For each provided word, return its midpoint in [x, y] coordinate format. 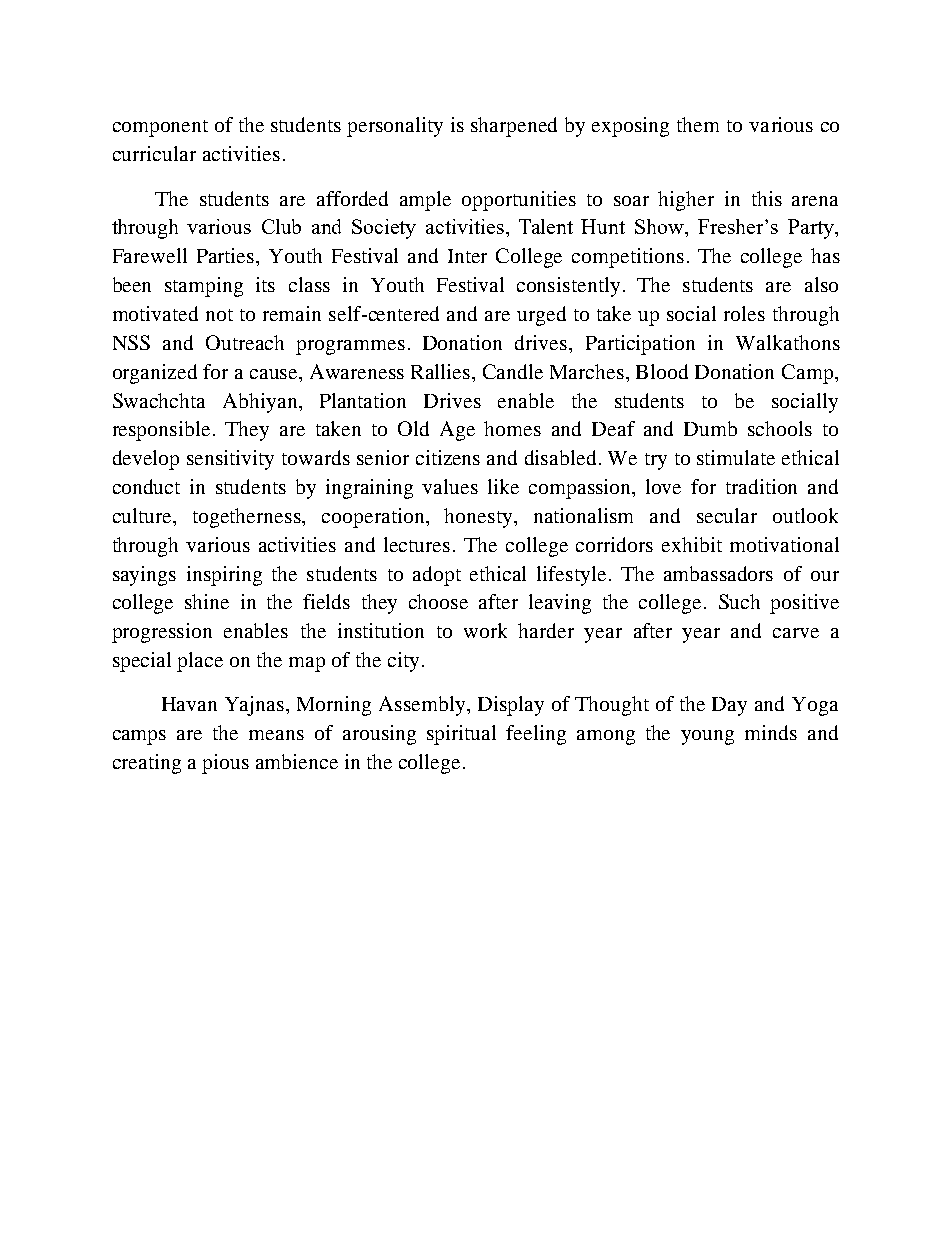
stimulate [736, 457]
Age [457, 431]
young [707, 737]
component [160, 128]
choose [438, 601]
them [698, 124]
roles [744, 313]
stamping [204, 287]
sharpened [514, 127]
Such [739, 601]
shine [207, 601]
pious [225, 764]
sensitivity [230, 460]
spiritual [461, 735]
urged [541, 316]
